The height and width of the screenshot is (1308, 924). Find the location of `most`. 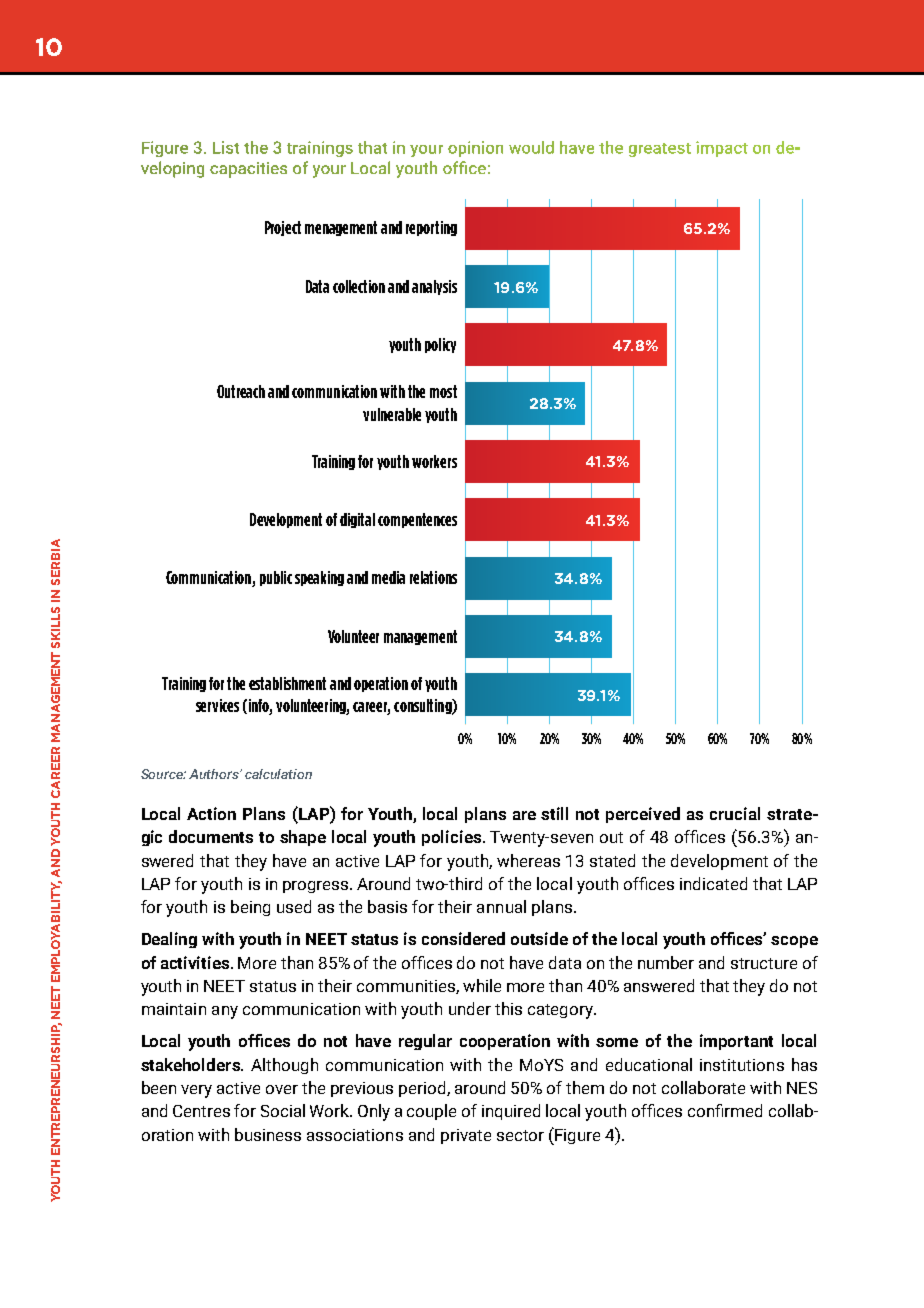

most is located at coordinates (443, 391).
